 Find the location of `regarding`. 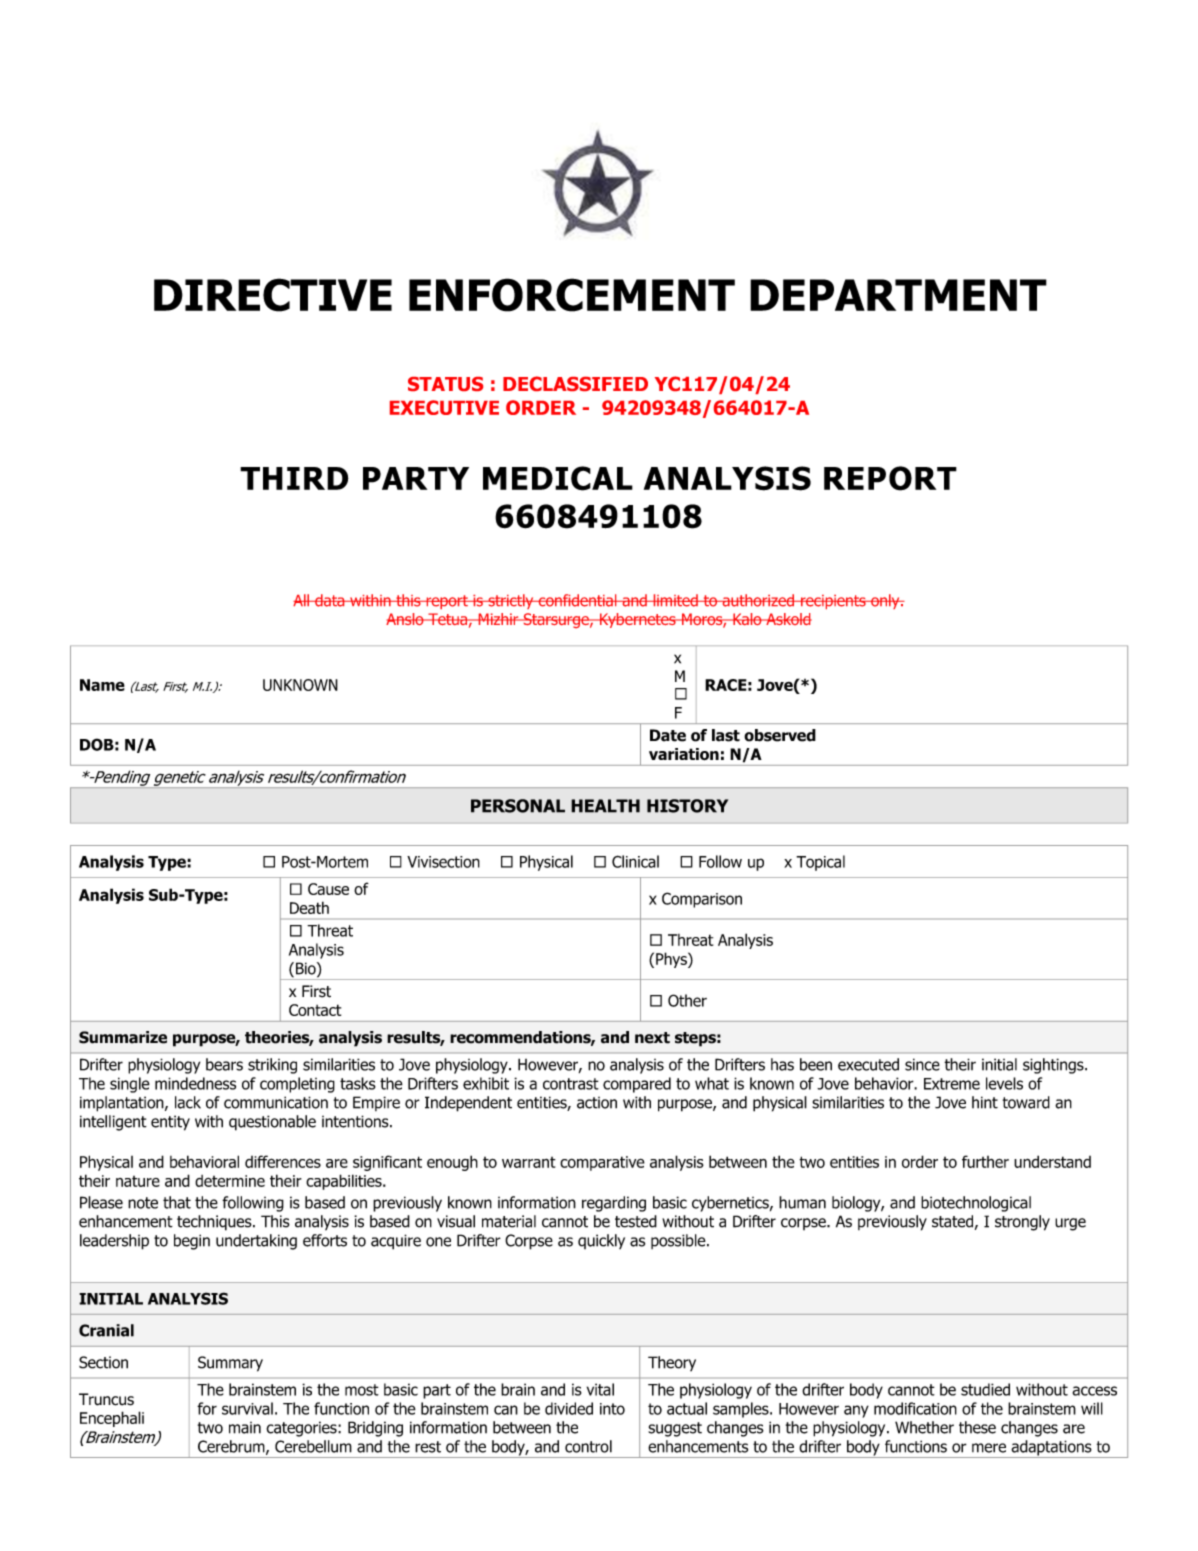

regarding is located at coordinates (614, 1204).
